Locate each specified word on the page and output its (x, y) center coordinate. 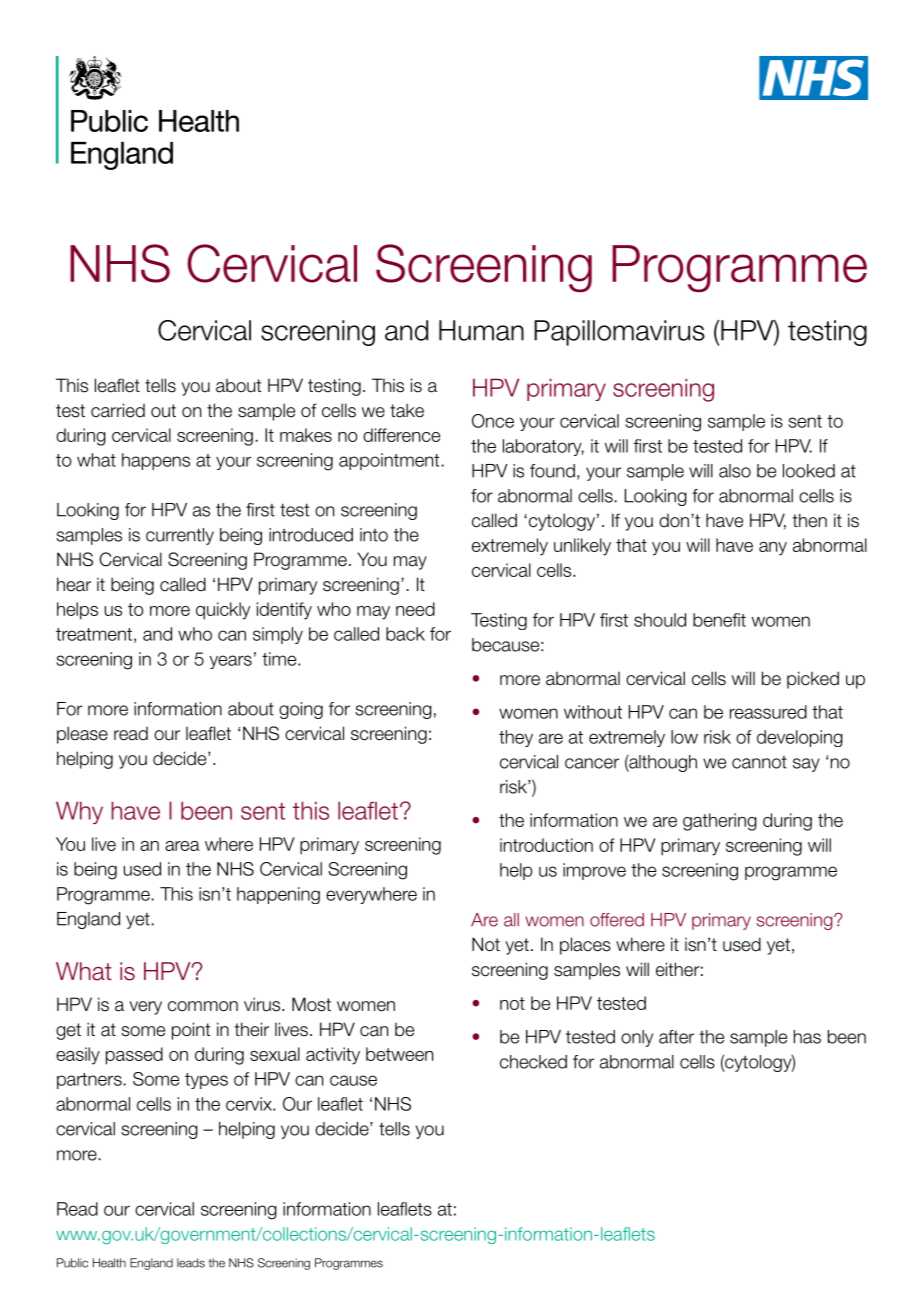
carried (118, 410)
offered (617, 920)
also (735, 471)
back (405, 634)
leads (191, 1263)
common (203, 1006)
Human (481, 330)
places (585, 946)
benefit (719, 620)
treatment (94, 634)
